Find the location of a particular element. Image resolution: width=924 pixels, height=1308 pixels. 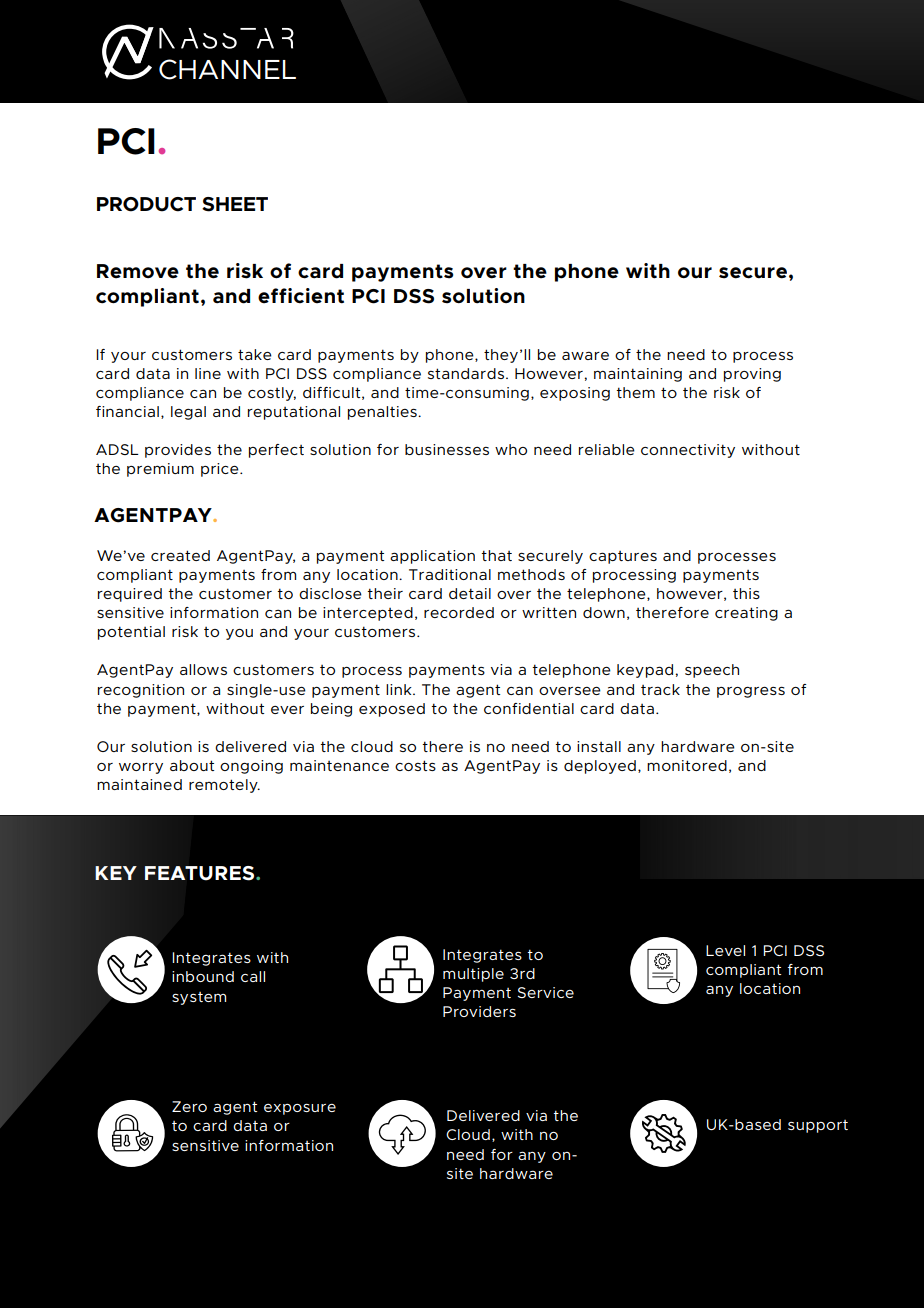

monitored is located at coordinates (687, 765).
